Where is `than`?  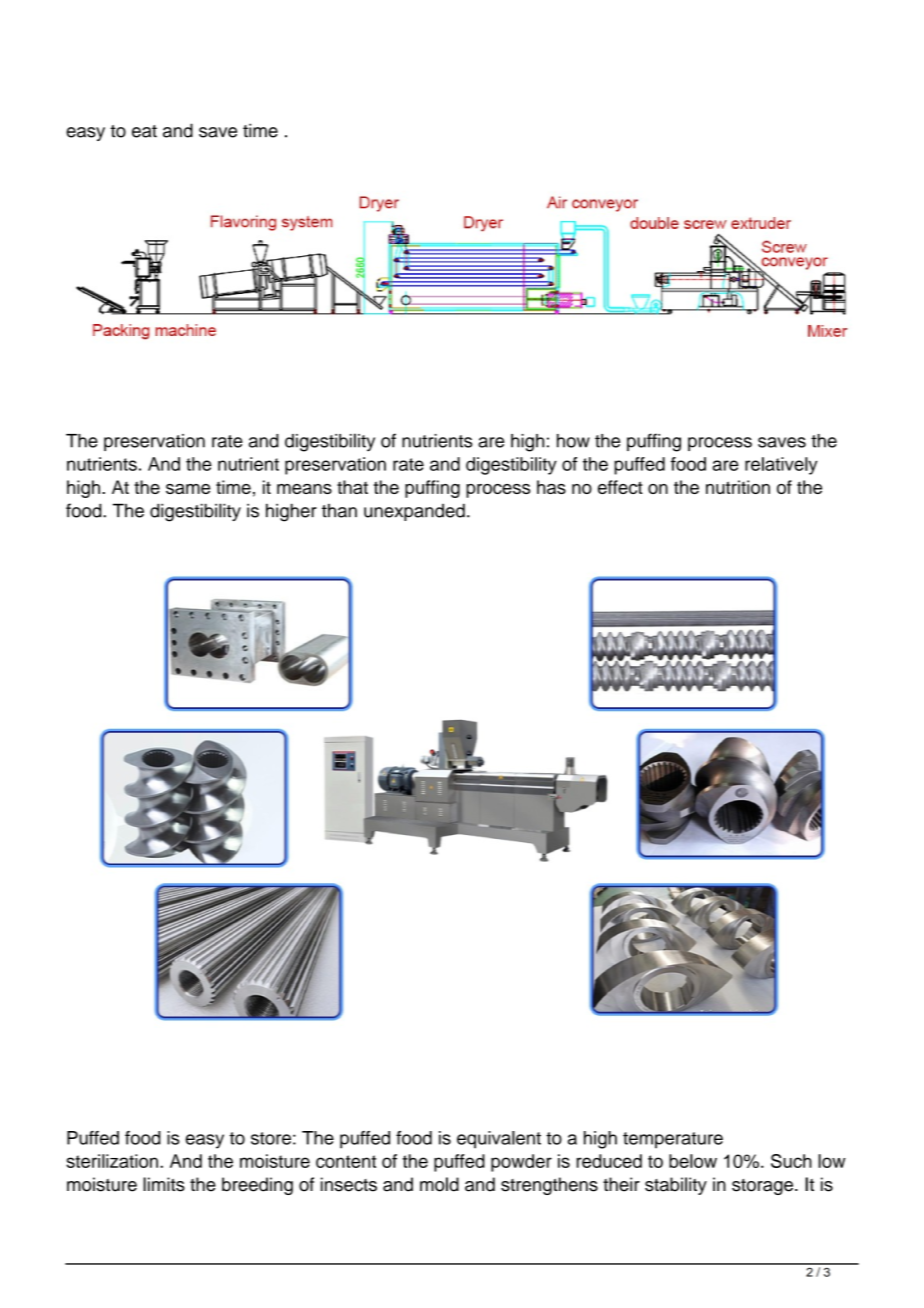
than is located at coordinates (339, 511).
